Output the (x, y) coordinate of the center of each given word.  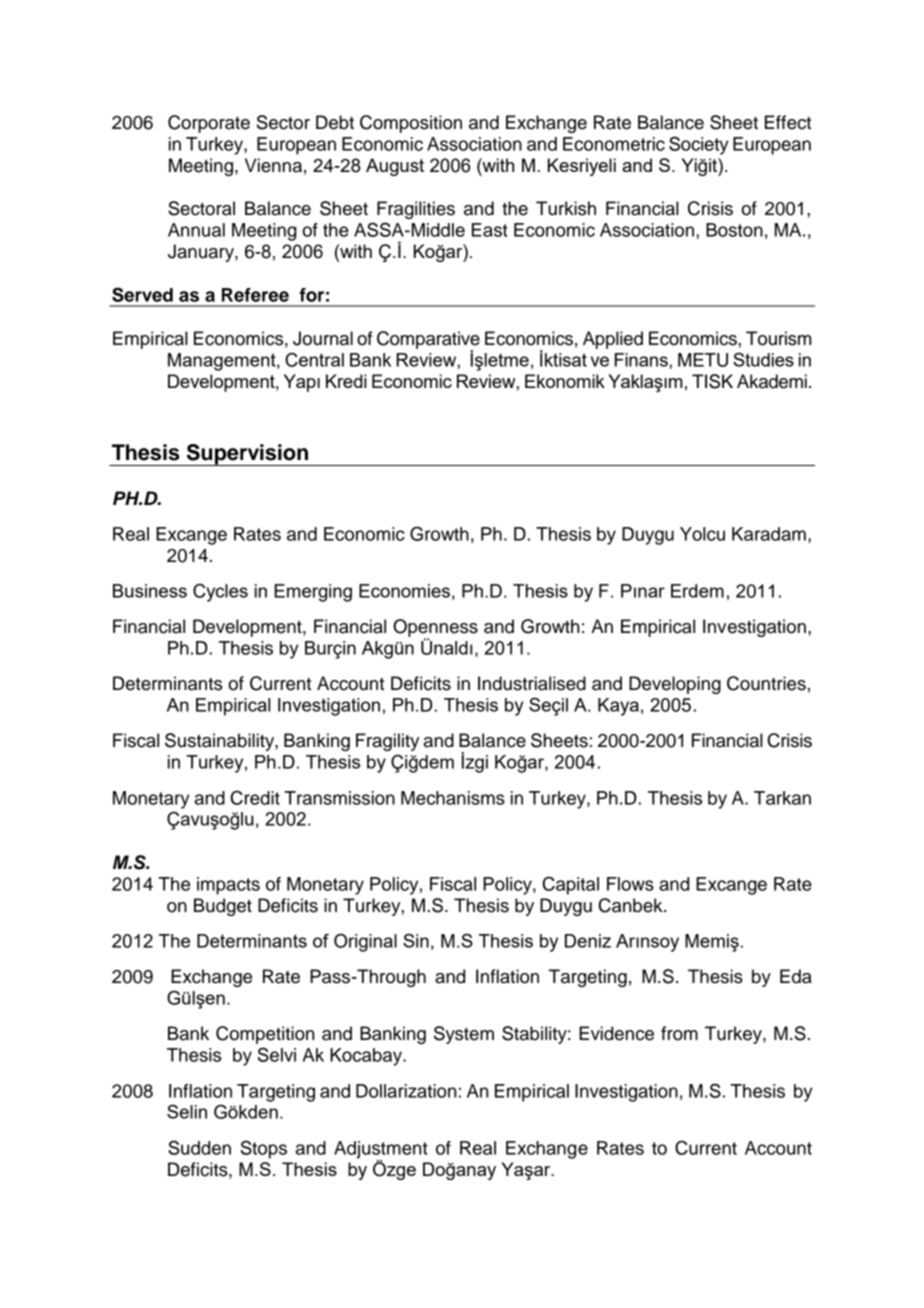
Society (699, 145)
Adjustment (381, 1151)
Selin (187, 1111)
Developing (675, 685)
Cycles (220, 593)
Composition (411, 124)
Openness (435, 629)
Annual (196, 230)
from (679, 1033)
